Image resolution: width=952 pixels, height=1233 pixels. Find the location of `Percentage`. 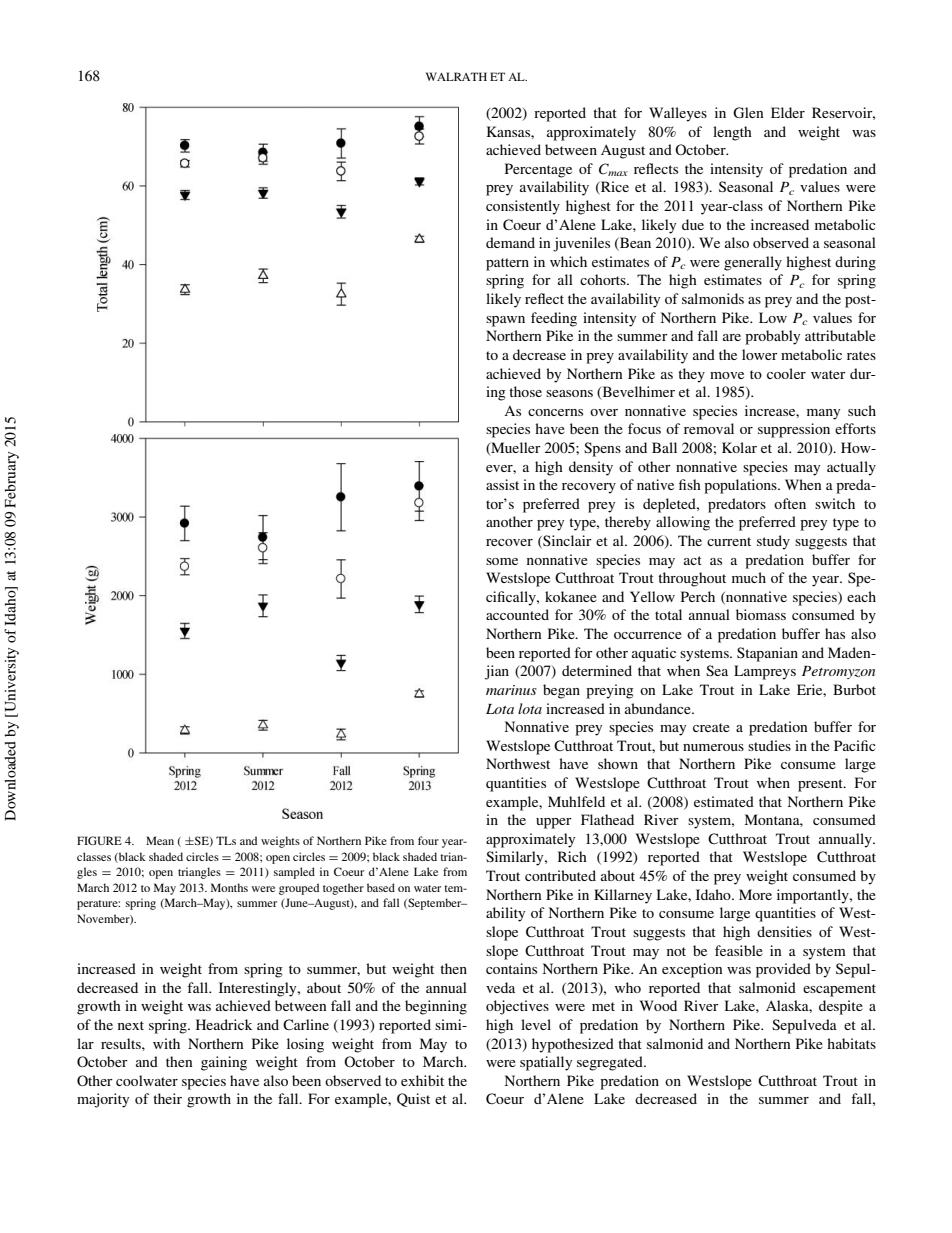

Percentage is located at coordinates (538, 170).
